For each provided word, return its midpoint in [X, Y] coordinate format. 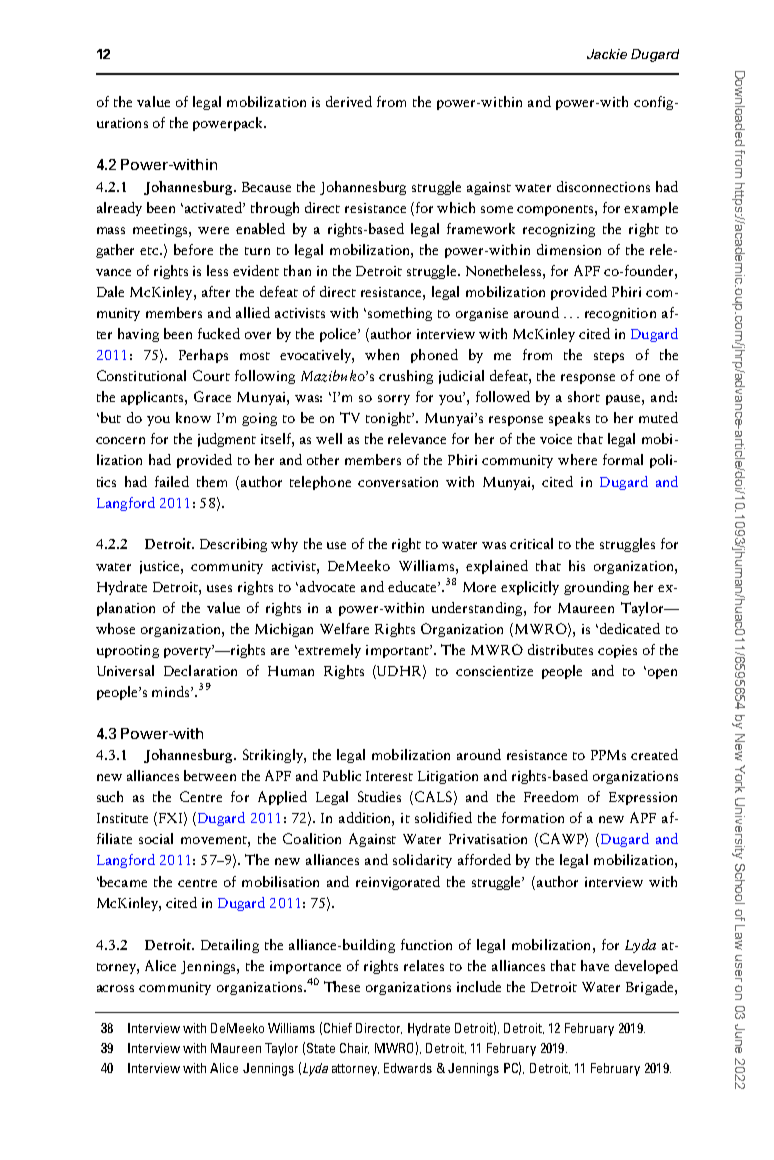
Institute [122, 818]
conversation [398, 482]
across [115, 988]
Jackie [607, 54]
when [382, 354]
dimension [569, 249]
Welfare [344, 628]
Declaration [200, 670]
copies [617, 651]
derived [349, 101]
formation [533, 817]
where [577, 459]
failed [172, 481]
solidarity [422, 861]
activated [213, 207]
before [193, 249]
